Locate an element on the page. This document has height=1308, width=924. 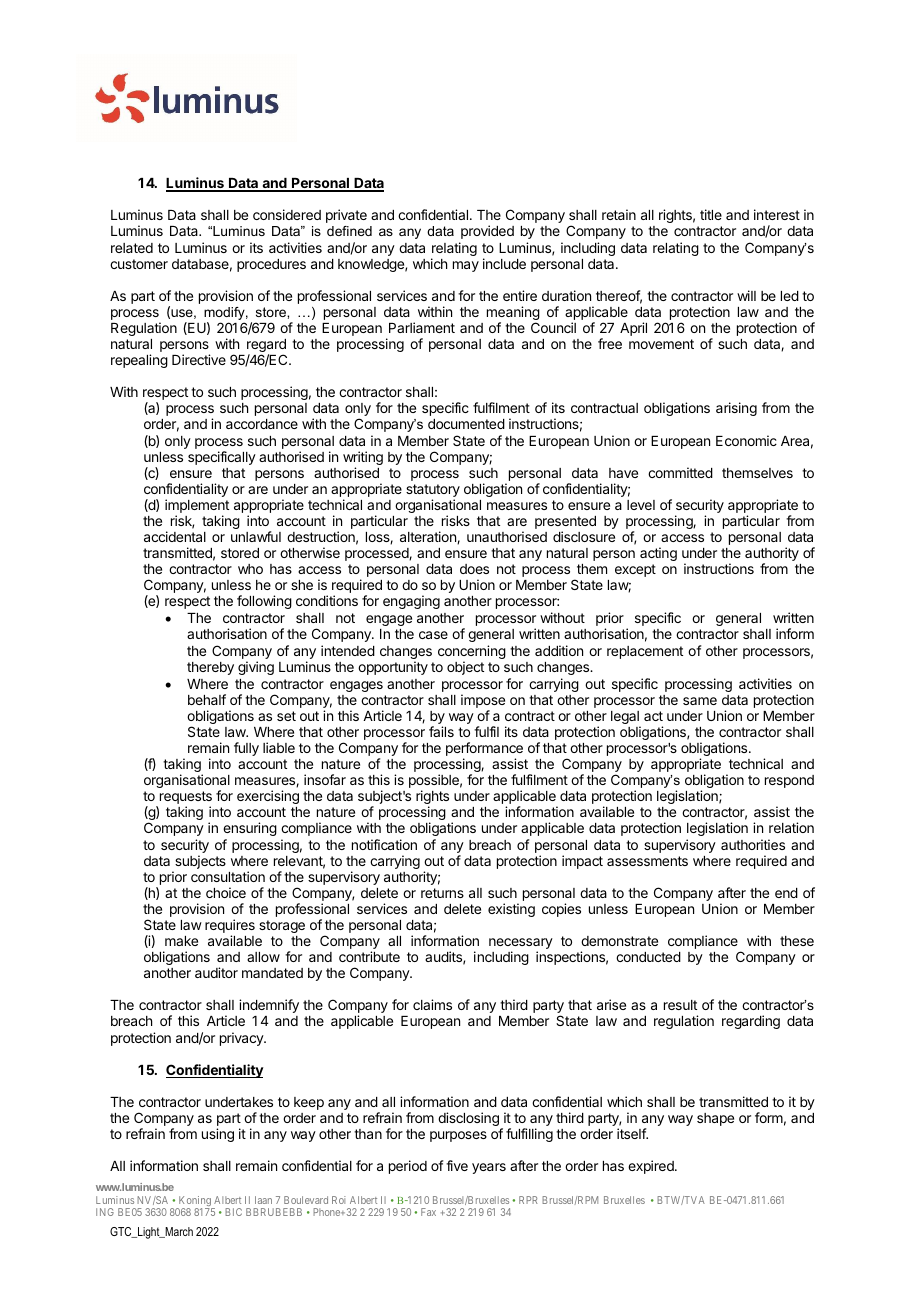
Koning is located at coordinates (195, 1202).
